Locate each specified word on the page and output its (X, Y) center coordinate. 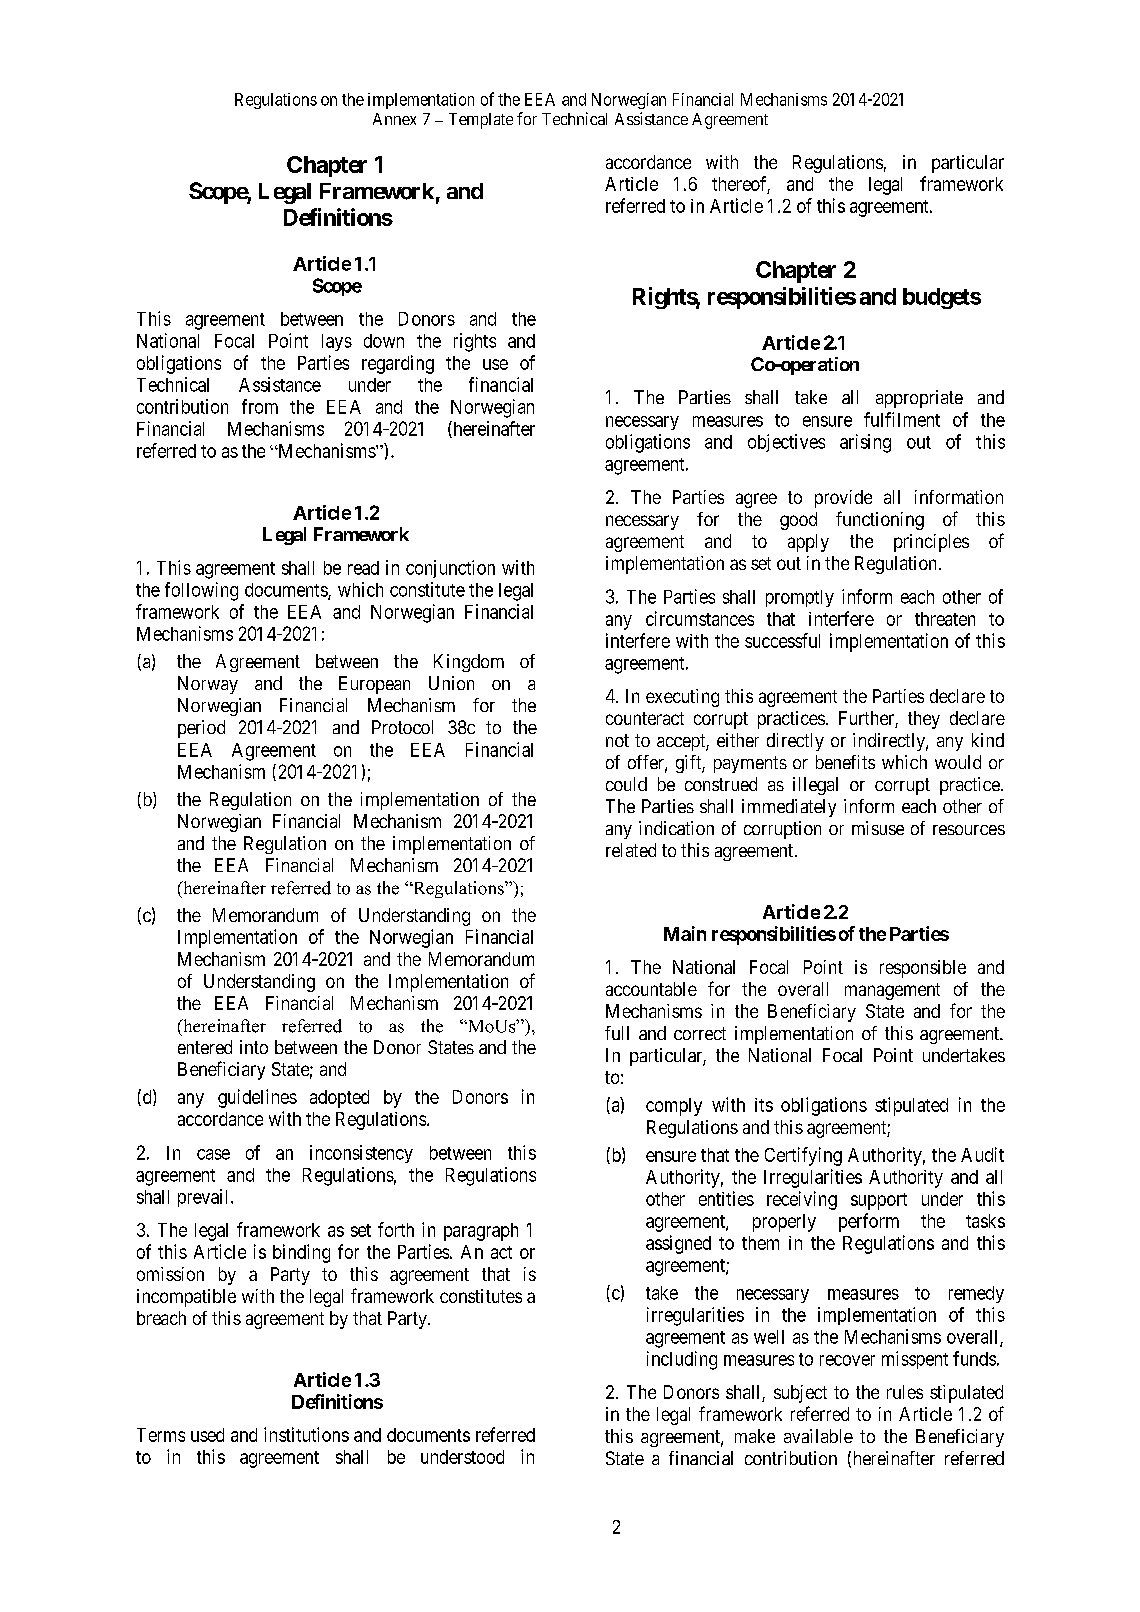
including (682, 1360)
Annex (394, 119)
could (626, 784)
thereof (741, 184)
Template (481, 121)
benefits (845, 762)
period (201, 729)
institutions (306, 1434)
